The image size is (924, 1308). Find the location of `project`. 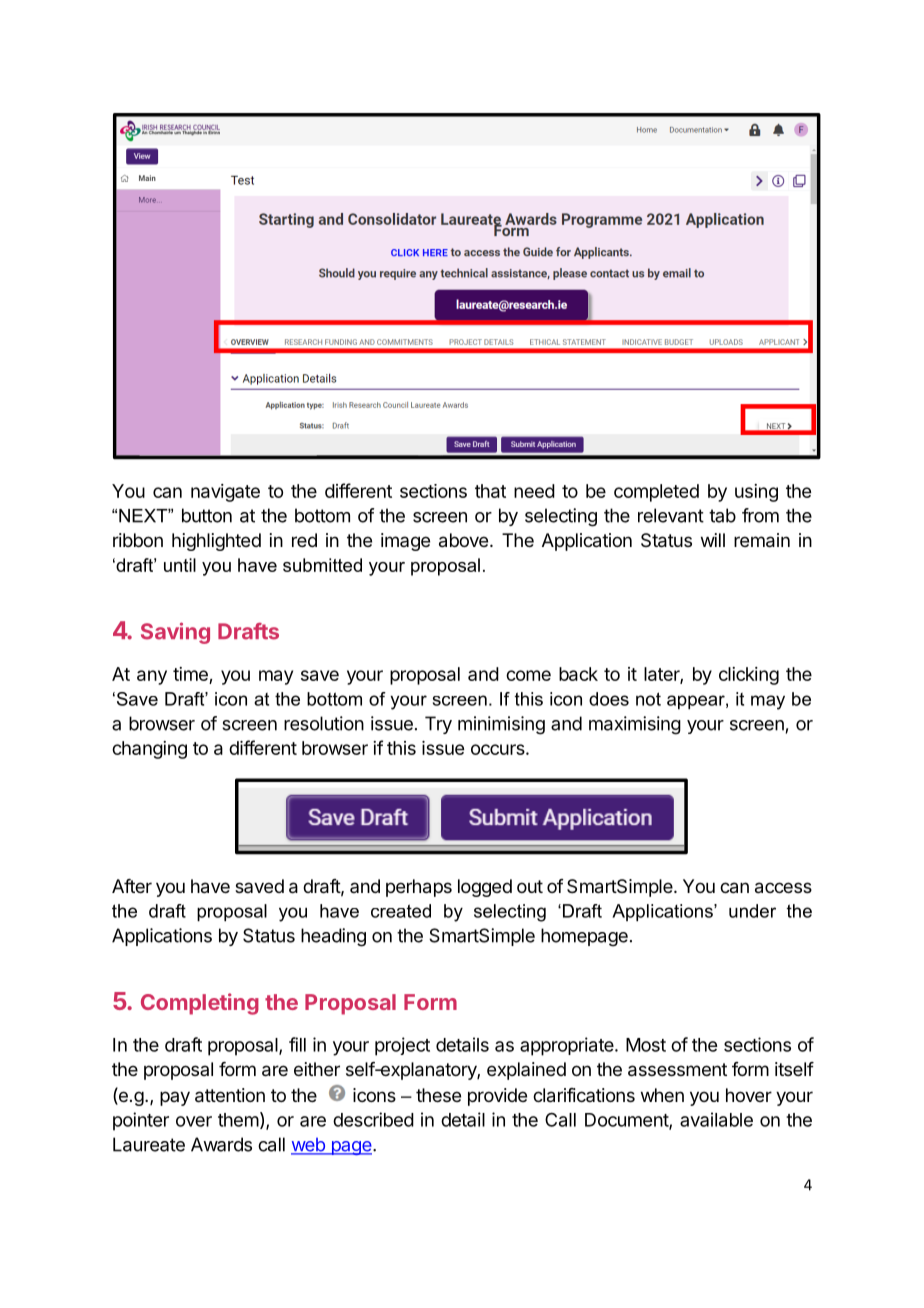

project is located at coordinates (402, 1046).
